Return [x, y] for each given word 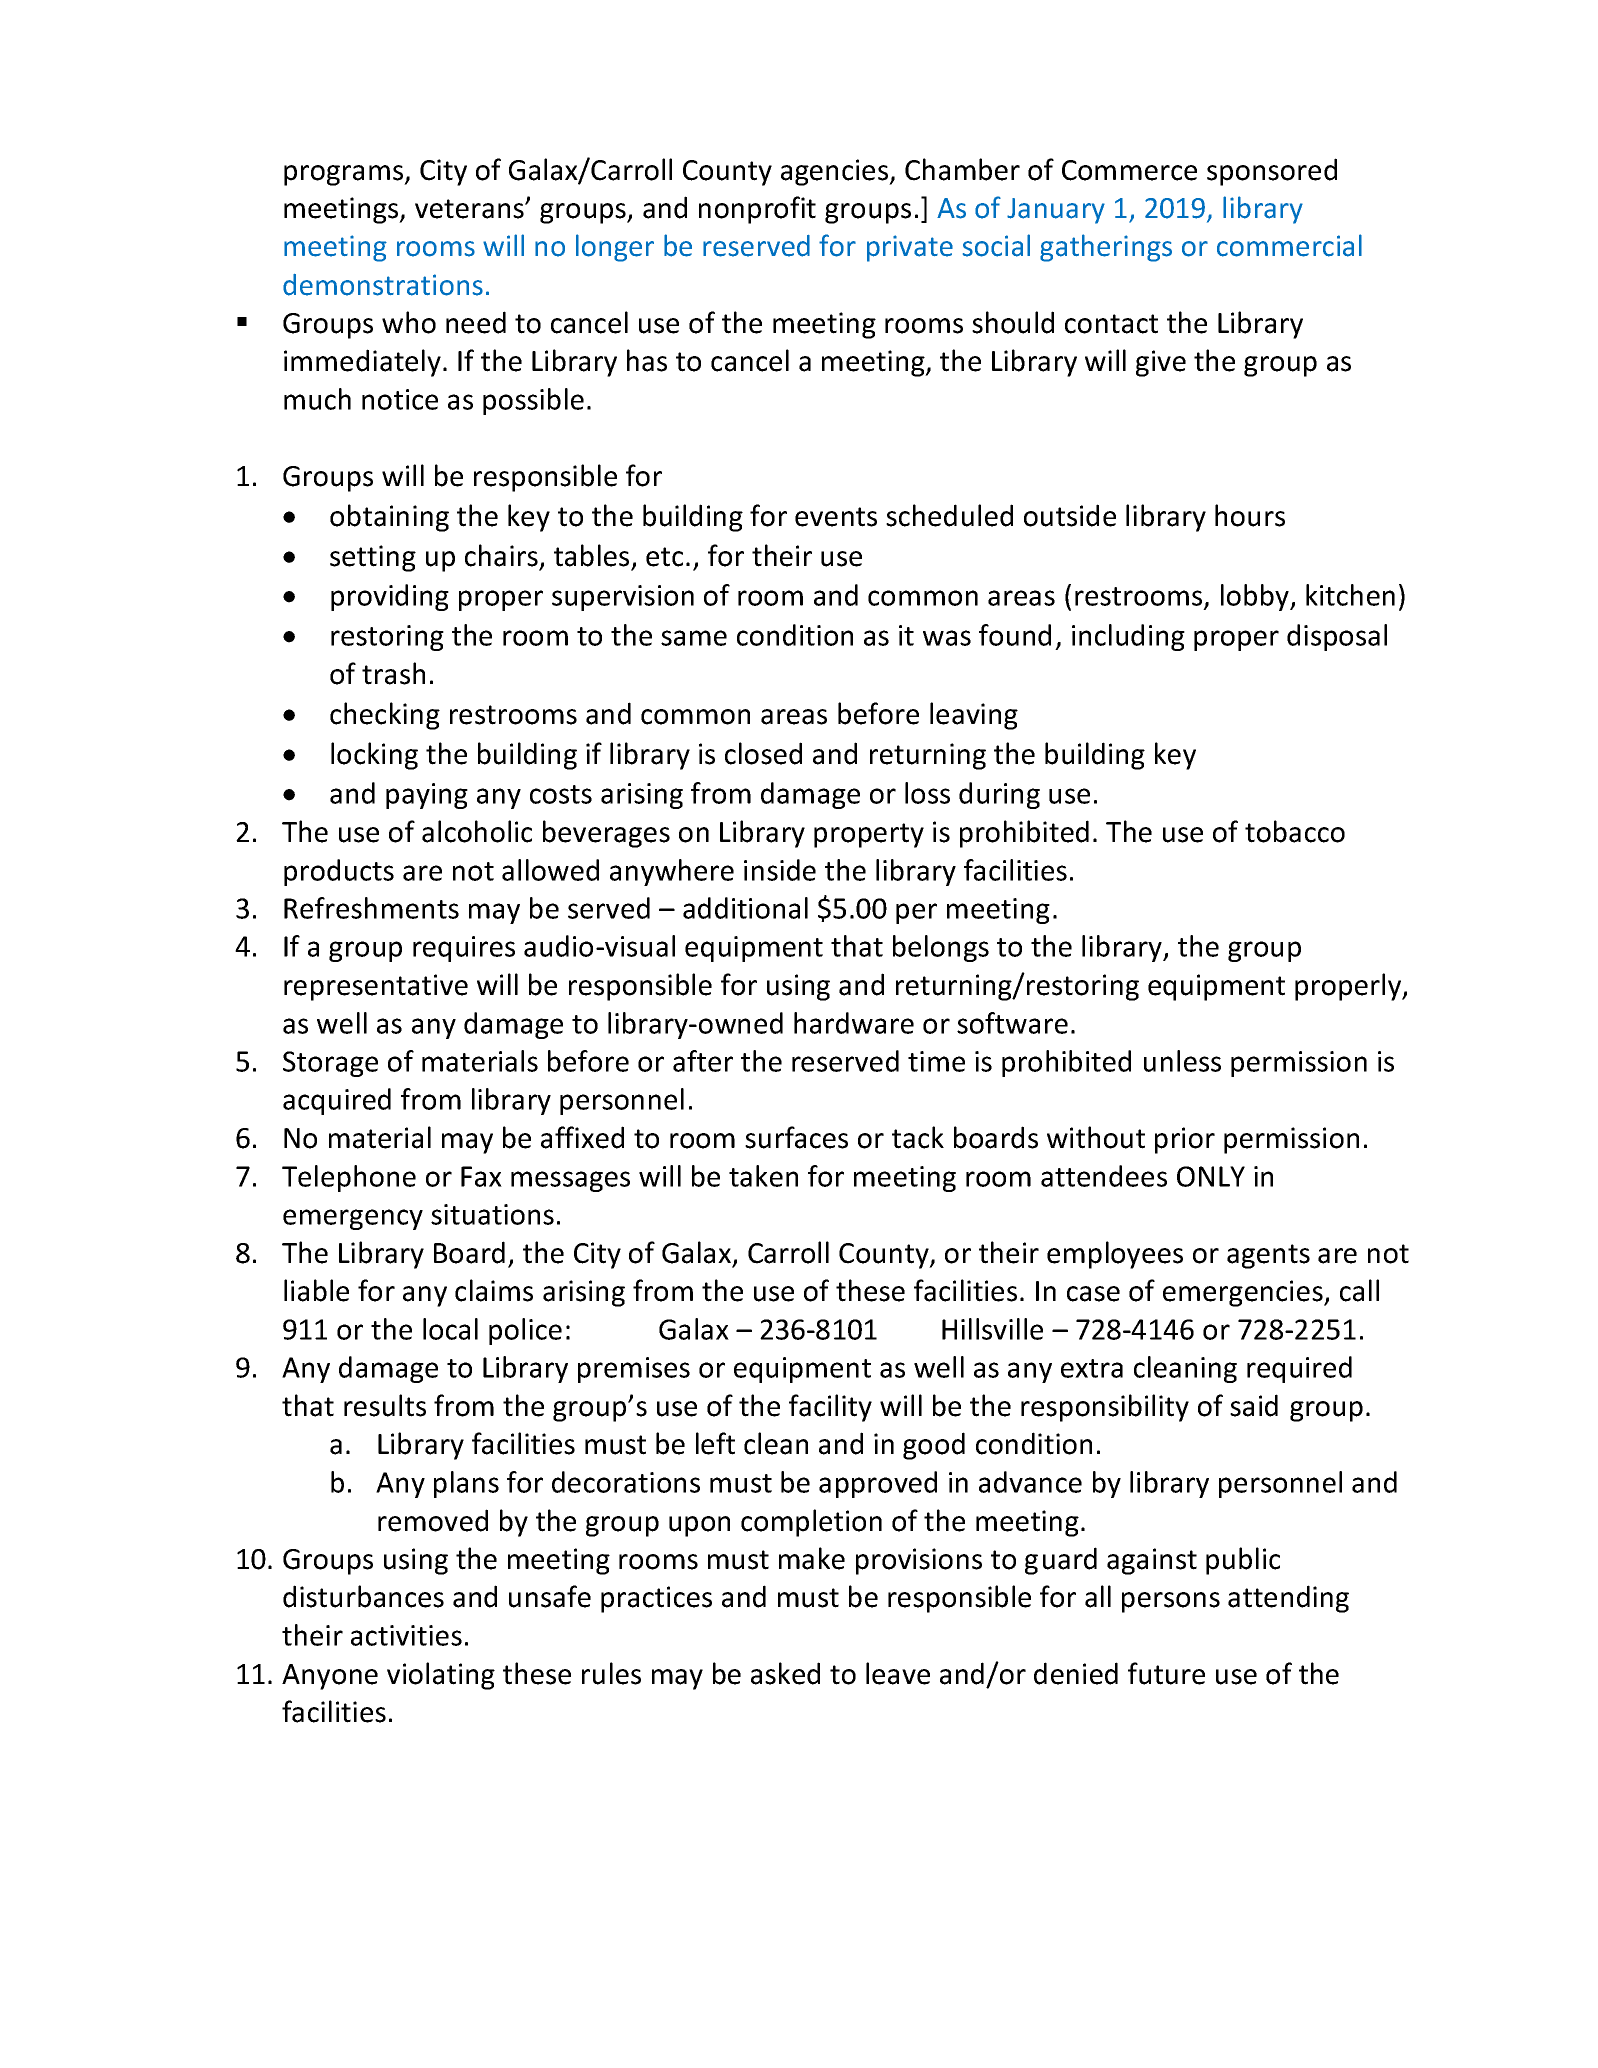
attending [1288, 1599]
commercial [1289, 245]
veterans [470, 209]
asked [785, 1673]
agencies [835, 172]
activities [406, 1635]
